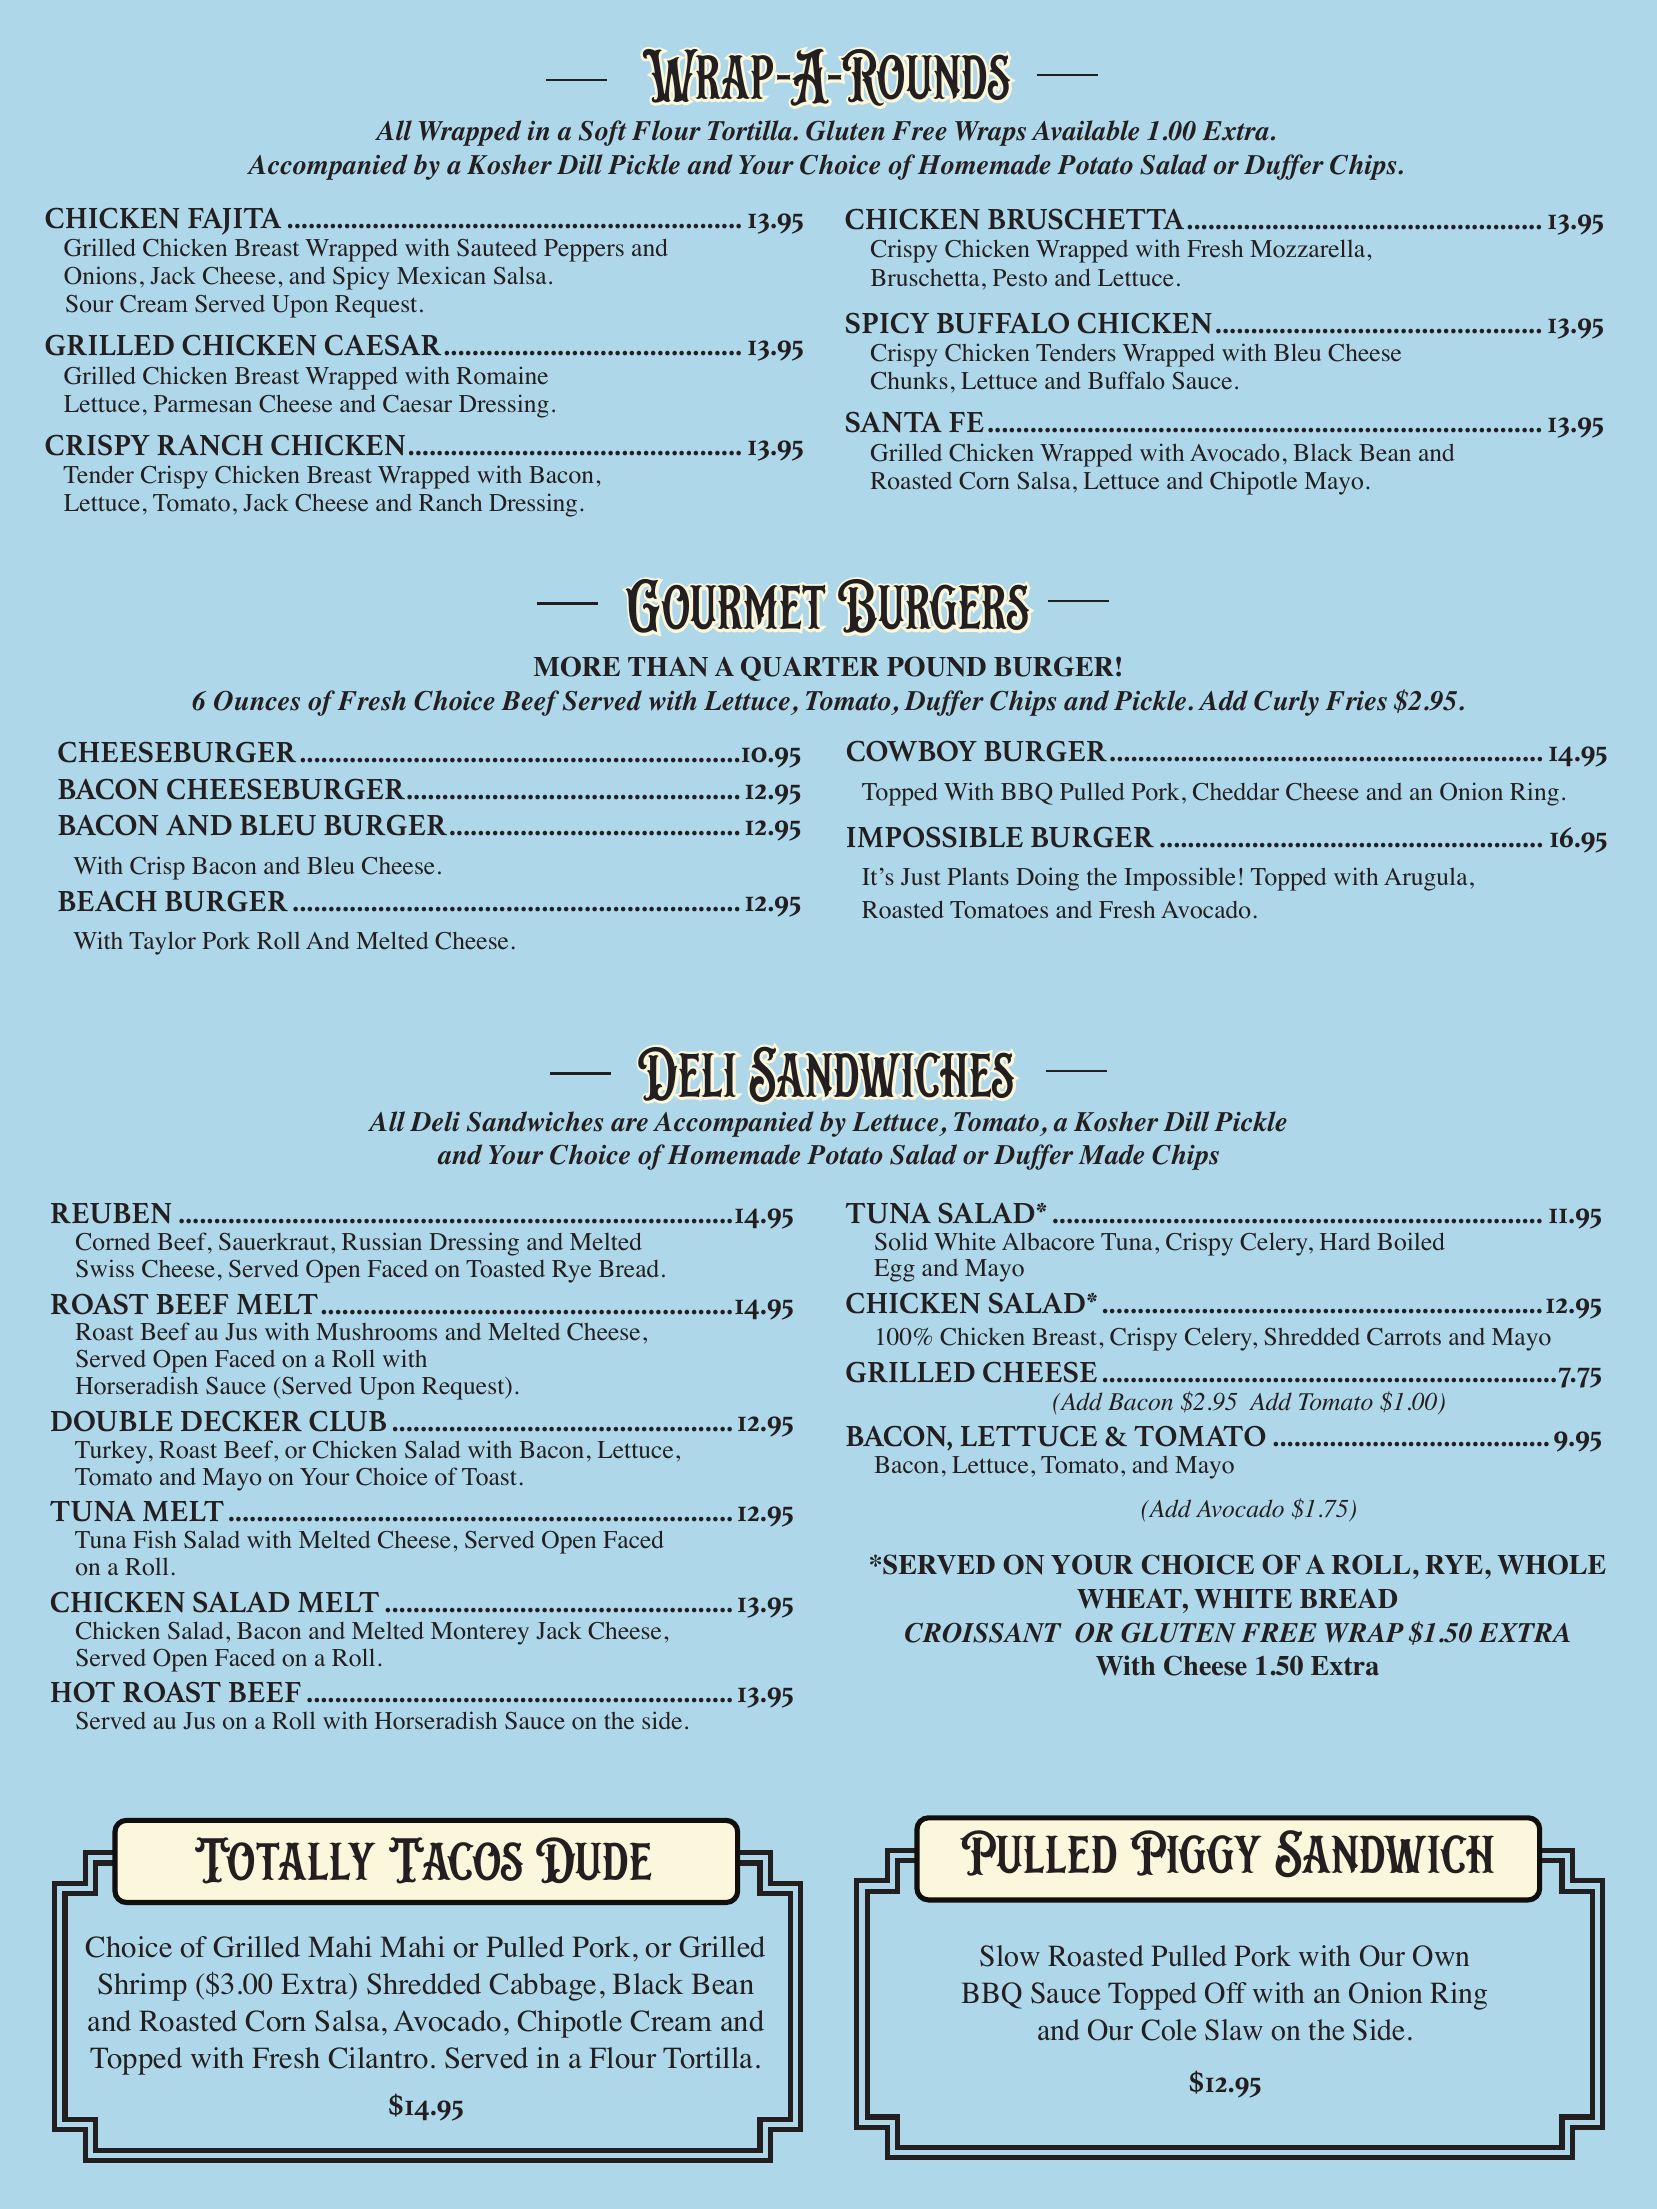  I want to click on DECKER, so click(241, 1421).
